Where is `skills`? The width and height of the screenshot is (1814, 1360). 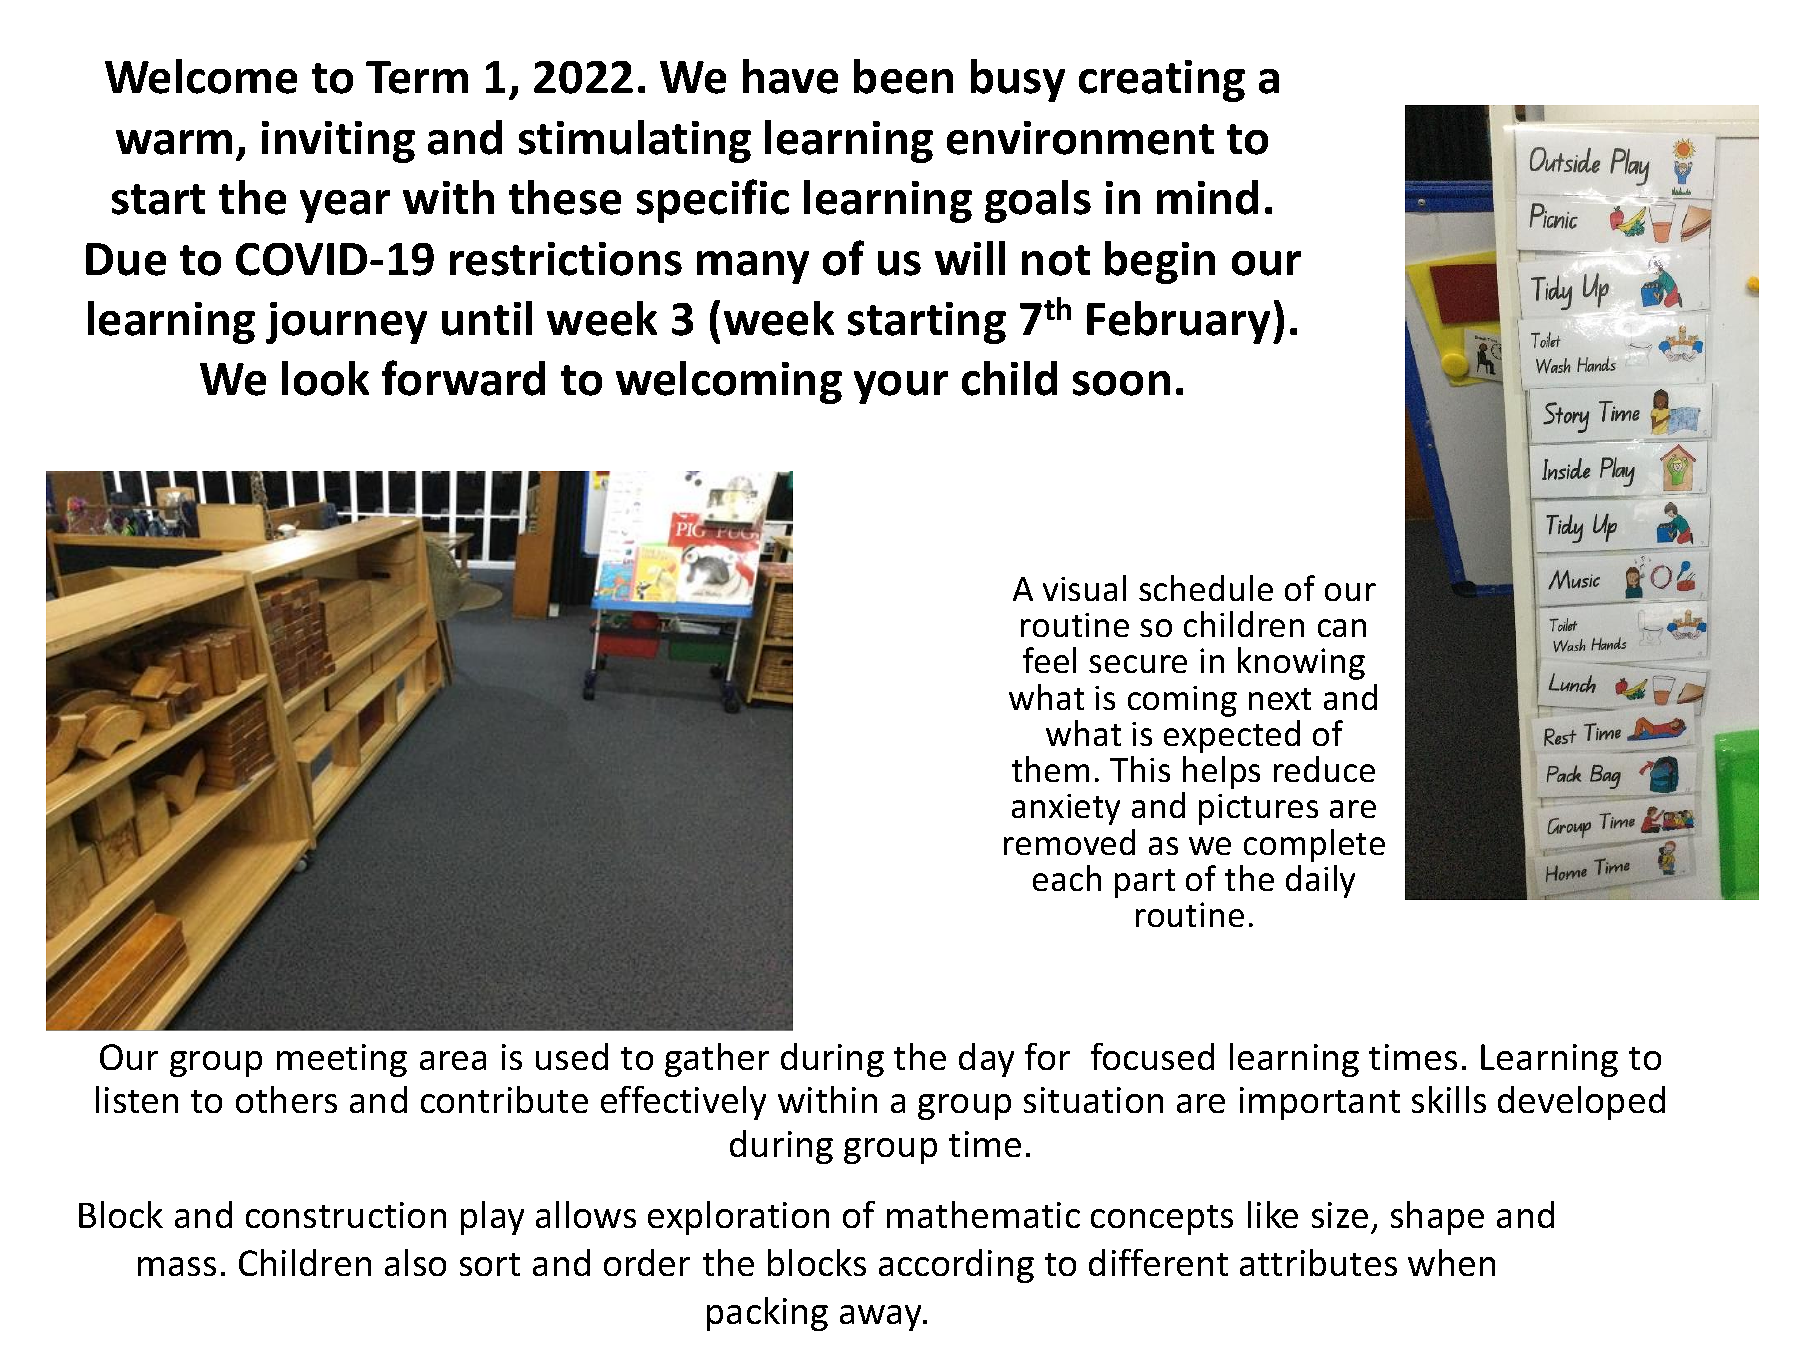 skills is located at coordinates (1449, 1099).
